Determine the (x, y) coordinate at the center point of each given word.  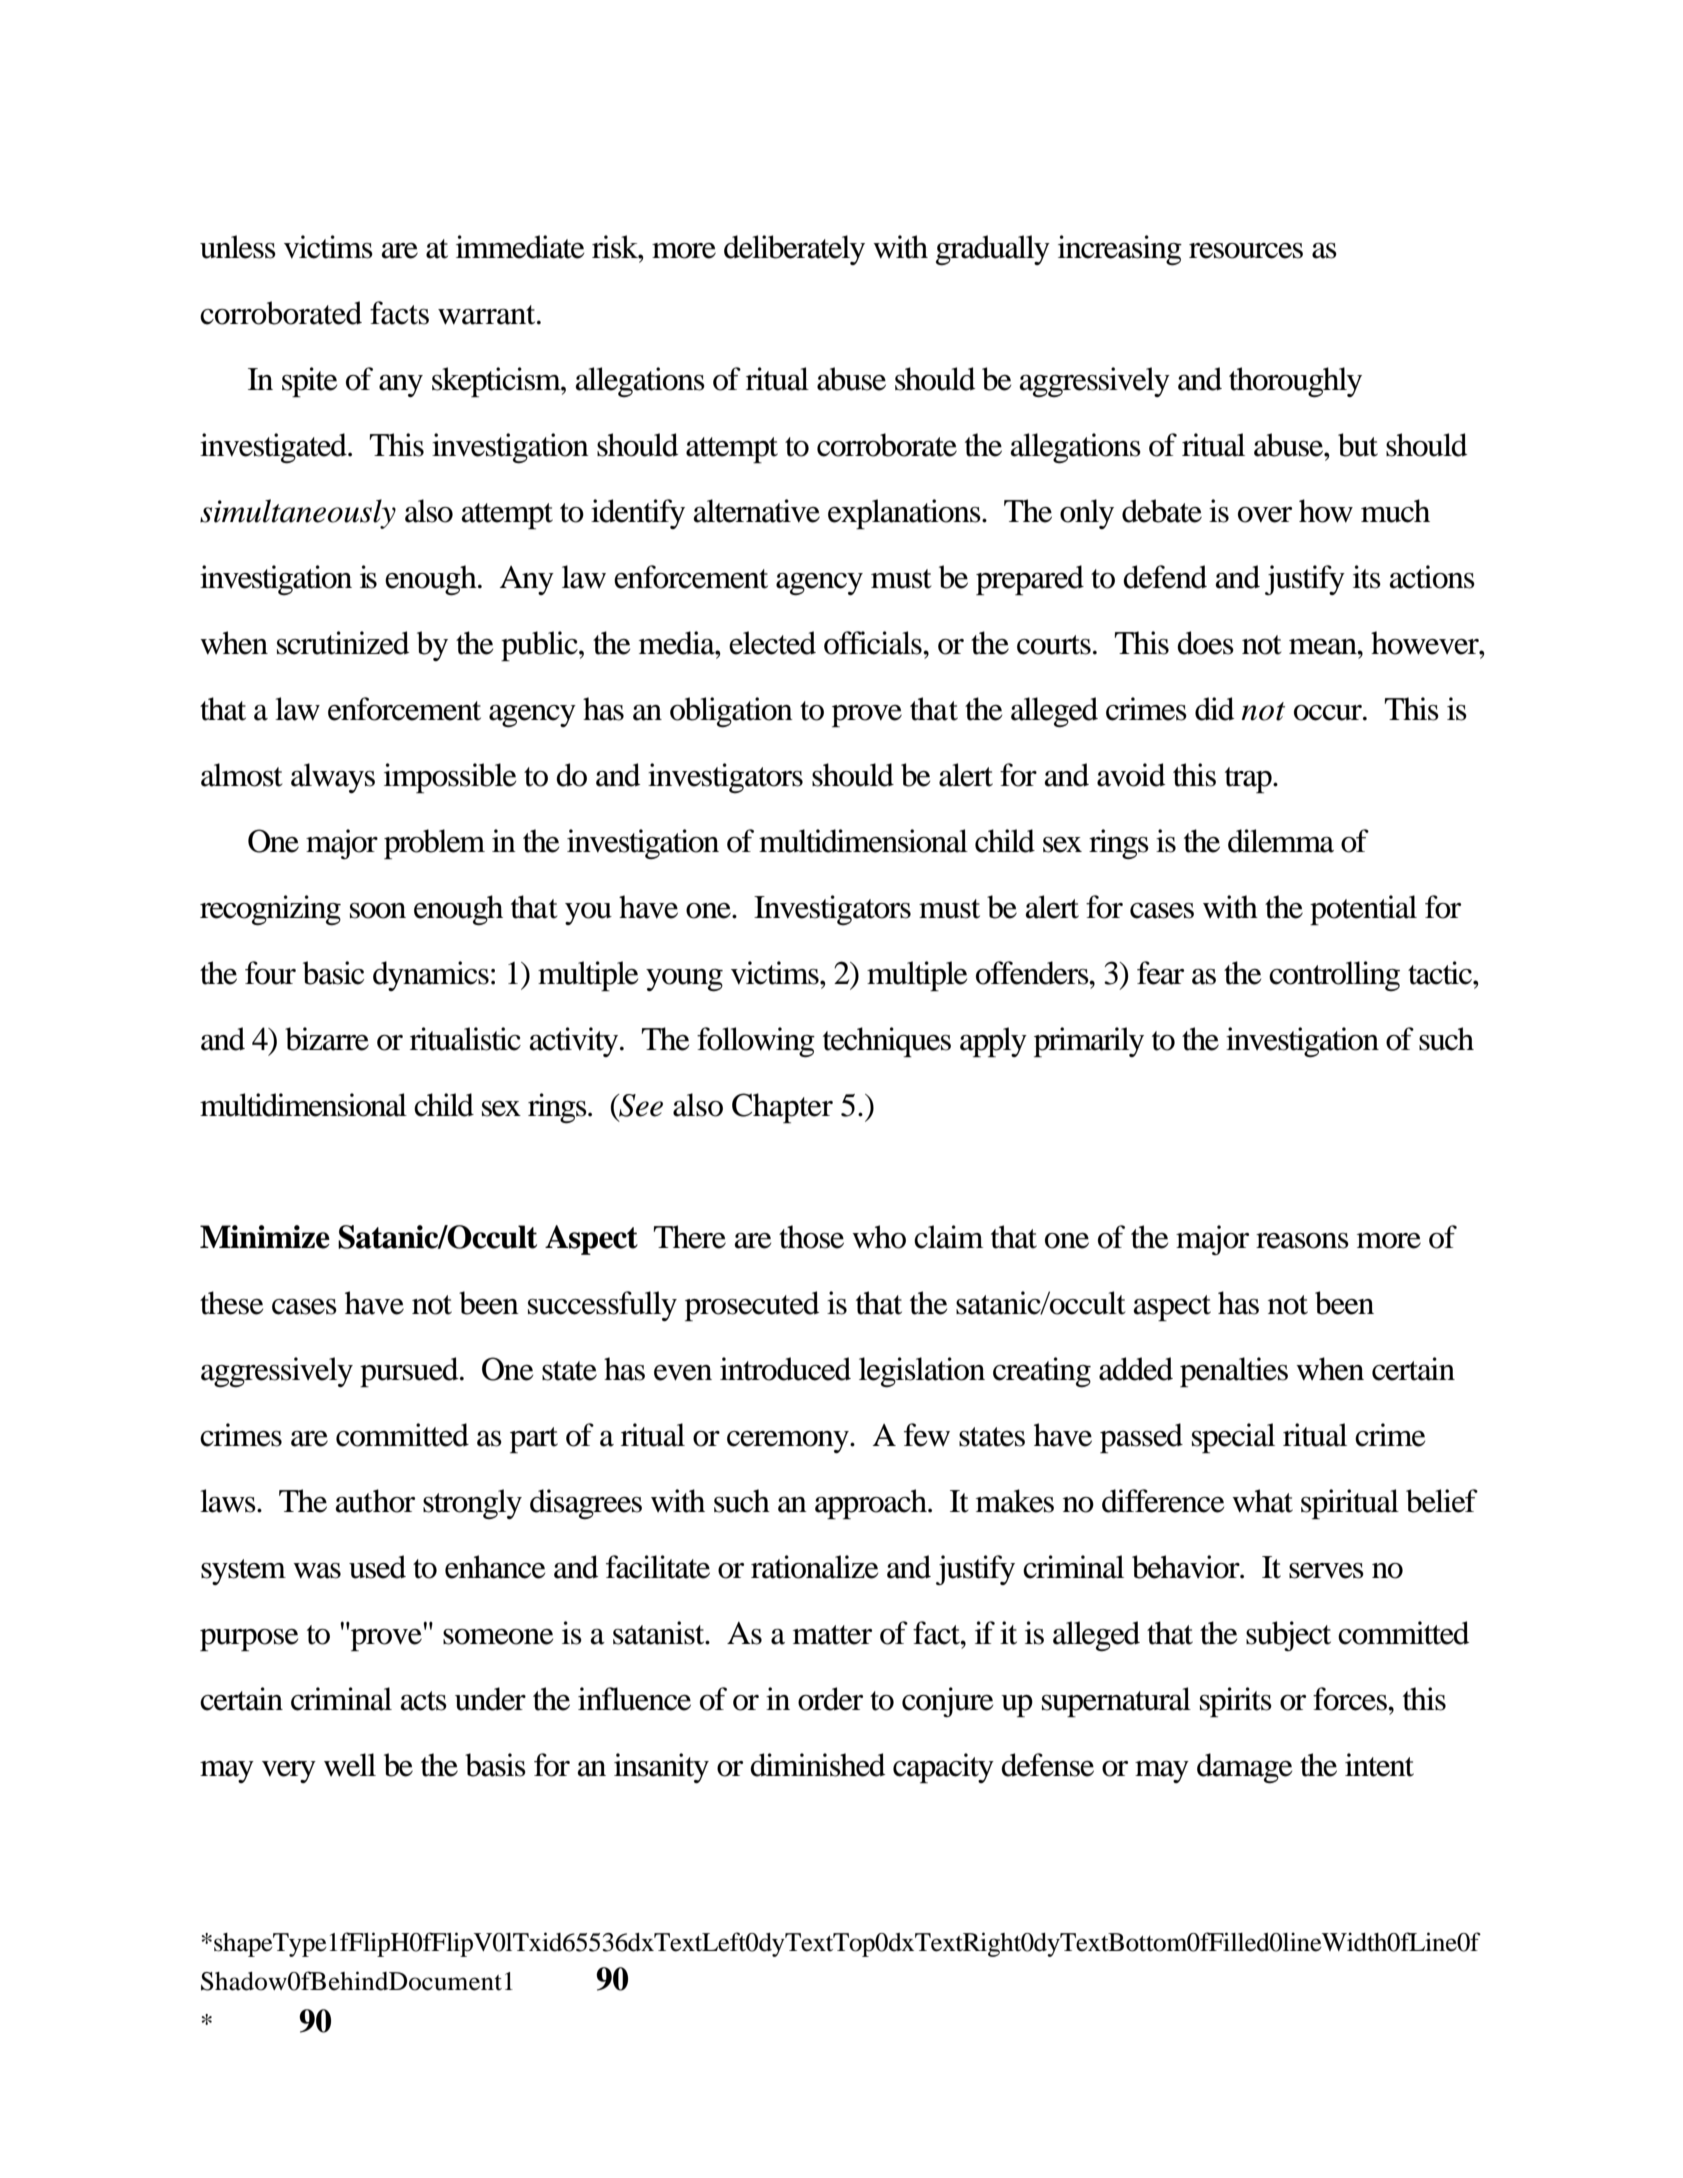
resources (1246, 251)
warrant (488, 315)
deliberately (794, 250)
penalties (1234, 1372)
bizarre (327, 1039)
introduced (785, 1369)
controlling (1334, 976)
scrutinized (343, 643)
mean (1324, 647)
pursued (410, 1372)
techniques (887, 1042)
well (350, 1765)
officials (874, 643)
